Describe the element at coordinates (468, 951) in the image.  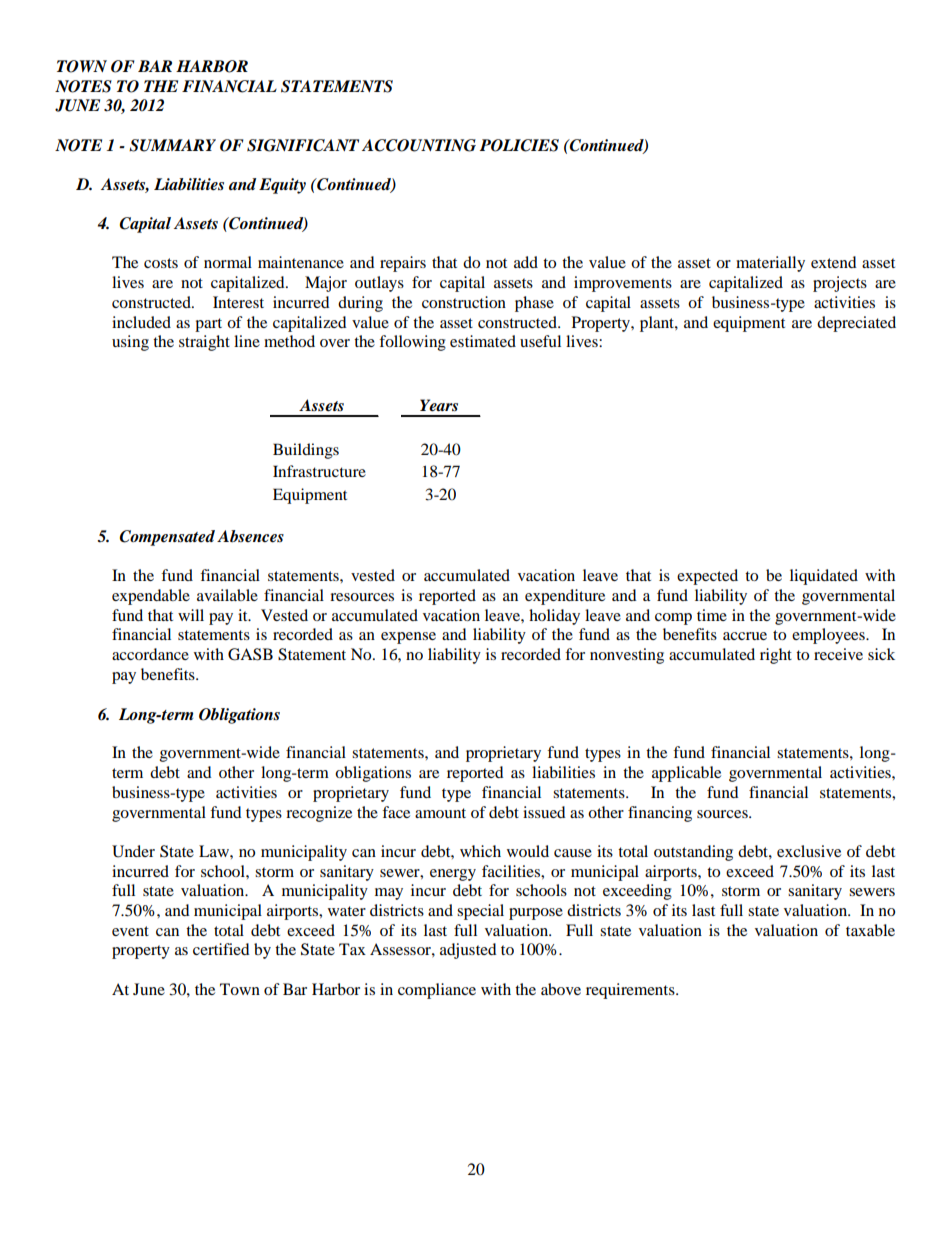
I see `adjusted` at that location.
